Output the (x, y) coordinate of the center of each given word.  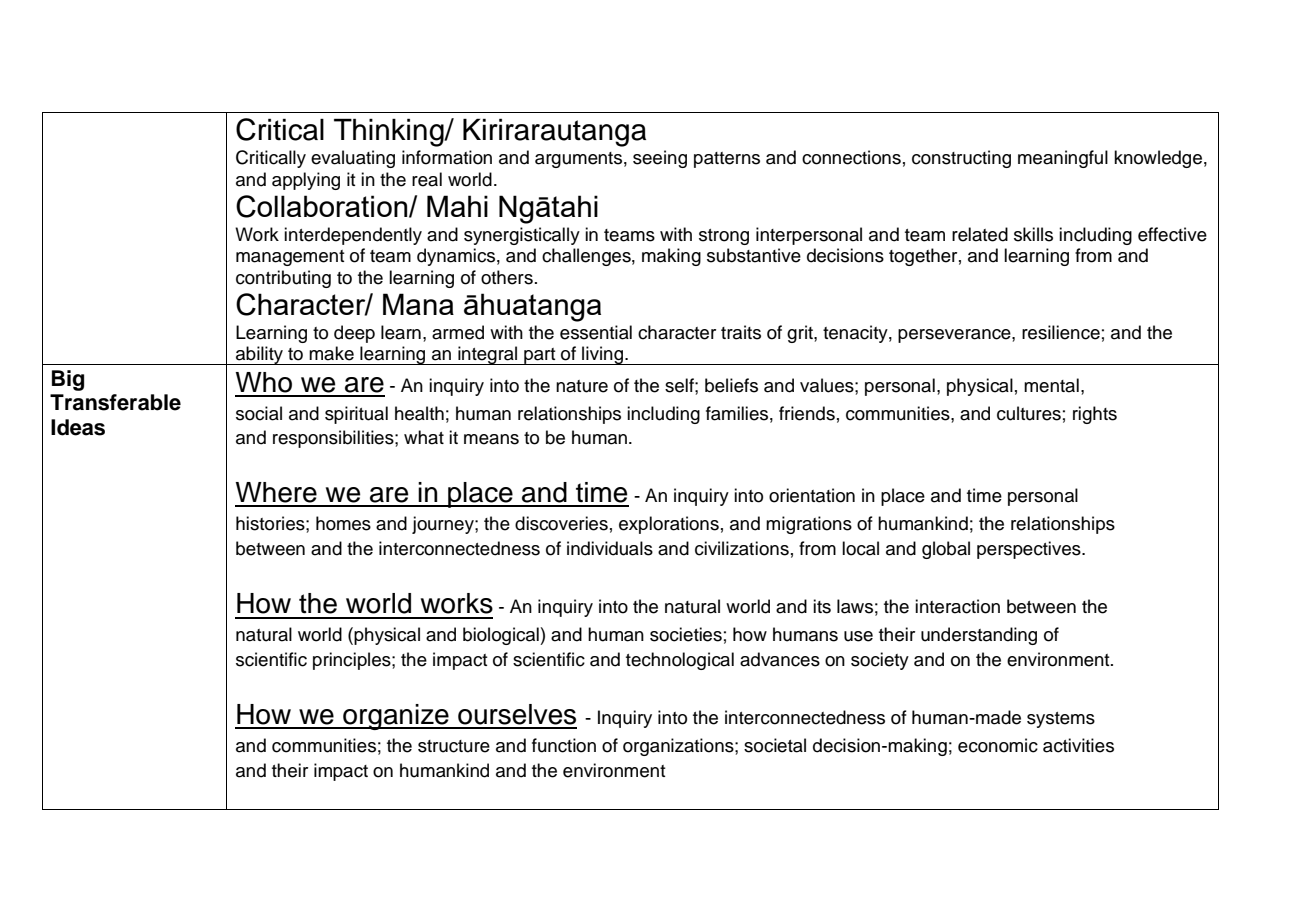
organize (396, 717)
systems (1061, 720)
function (564, 745)
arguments (578, 160)
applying (306, 181)
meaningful (1063, 159)
